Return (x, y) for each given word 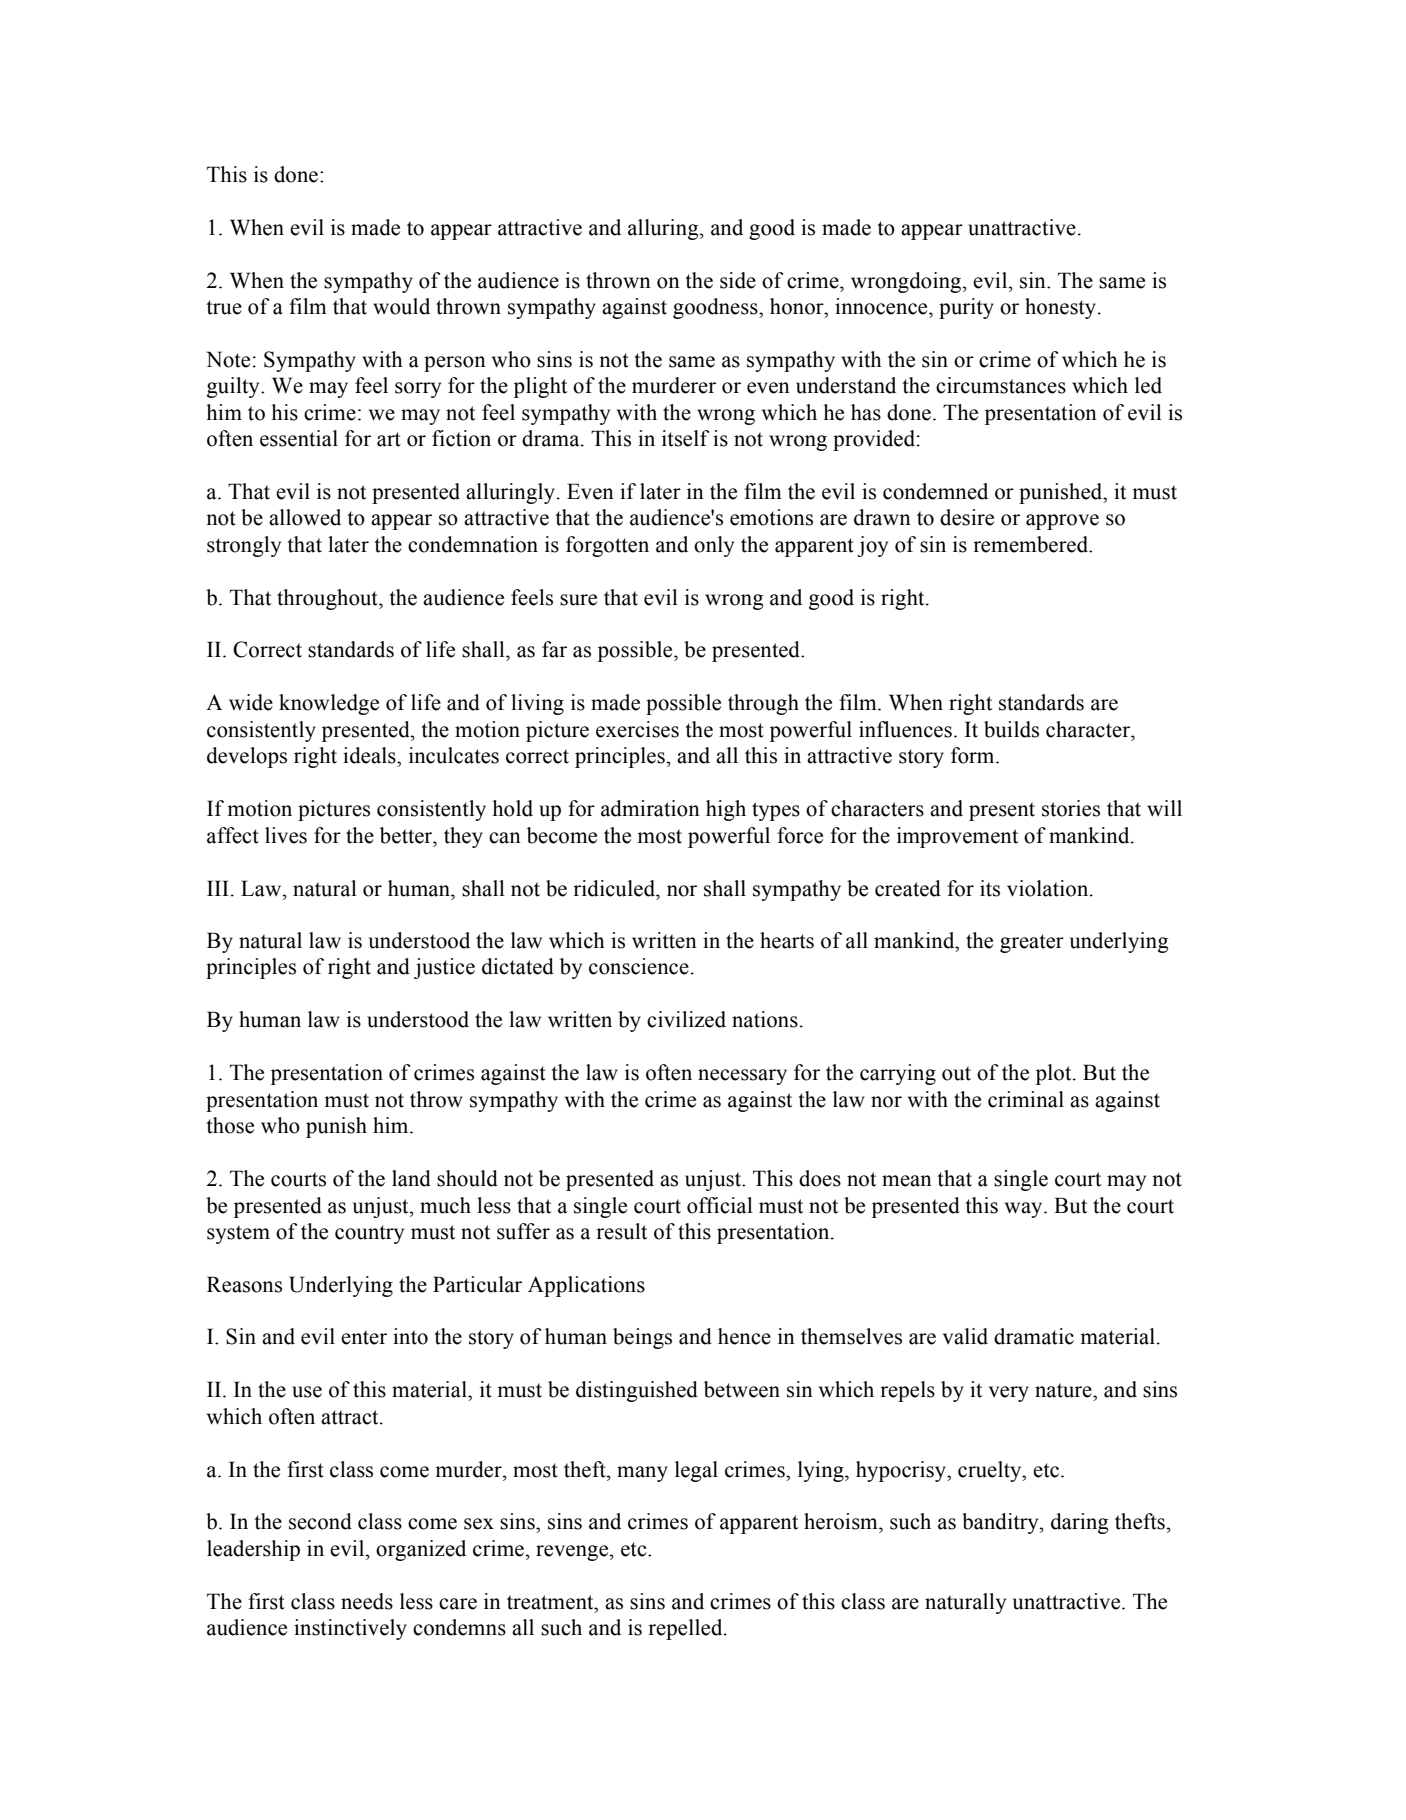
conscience (639, 966)
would (401, 306)
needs (367, 1601)
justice (444, 968)
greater (1032, 943)
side (738, 280)
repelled (686, 1629)
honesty (1062, 308)
